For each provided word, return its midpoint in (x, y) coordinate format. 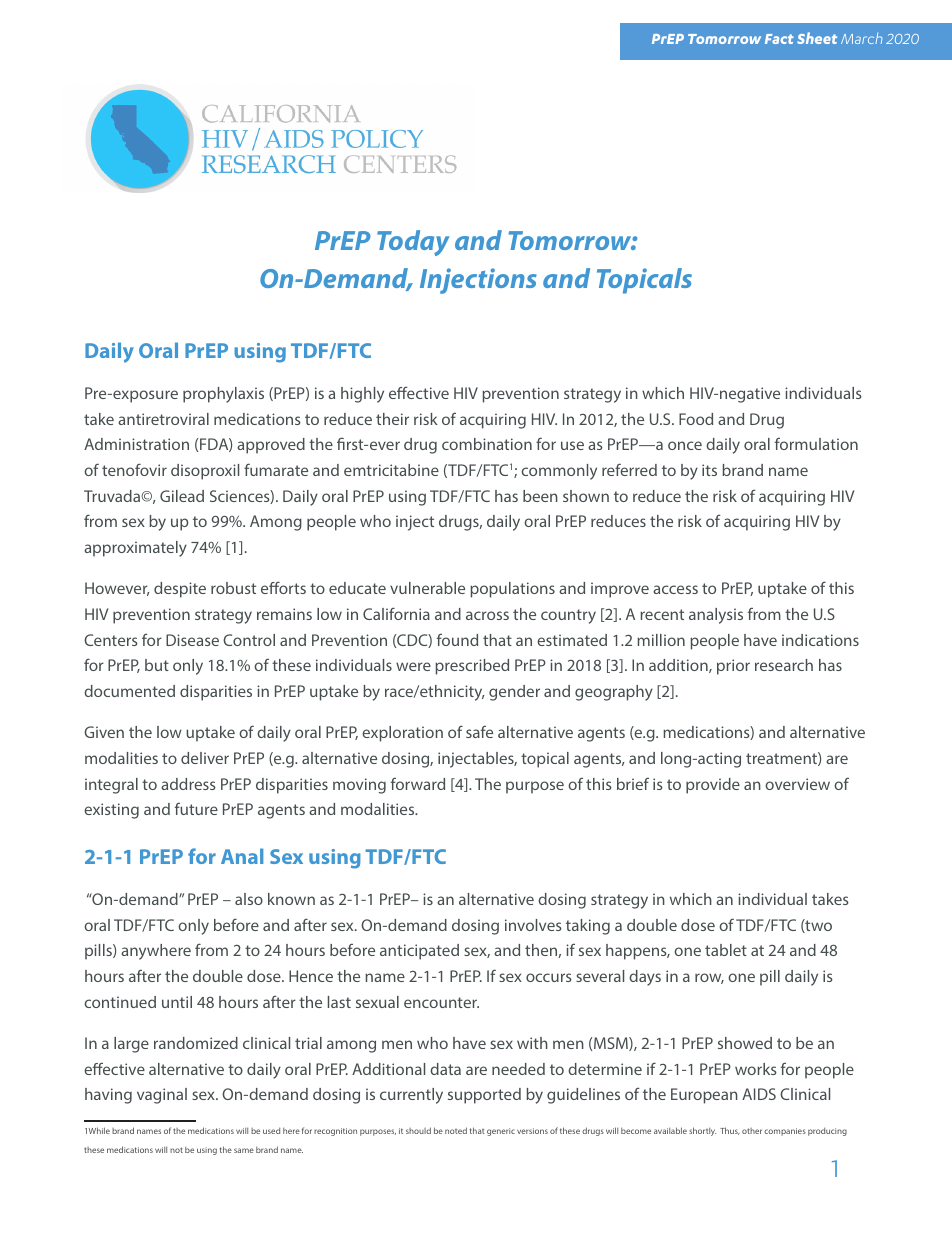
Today (413, 243)
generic (501, 1132)
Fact (779, 39)
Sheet (817, 38)
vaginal (162, 1096)
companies (785, 1132)
